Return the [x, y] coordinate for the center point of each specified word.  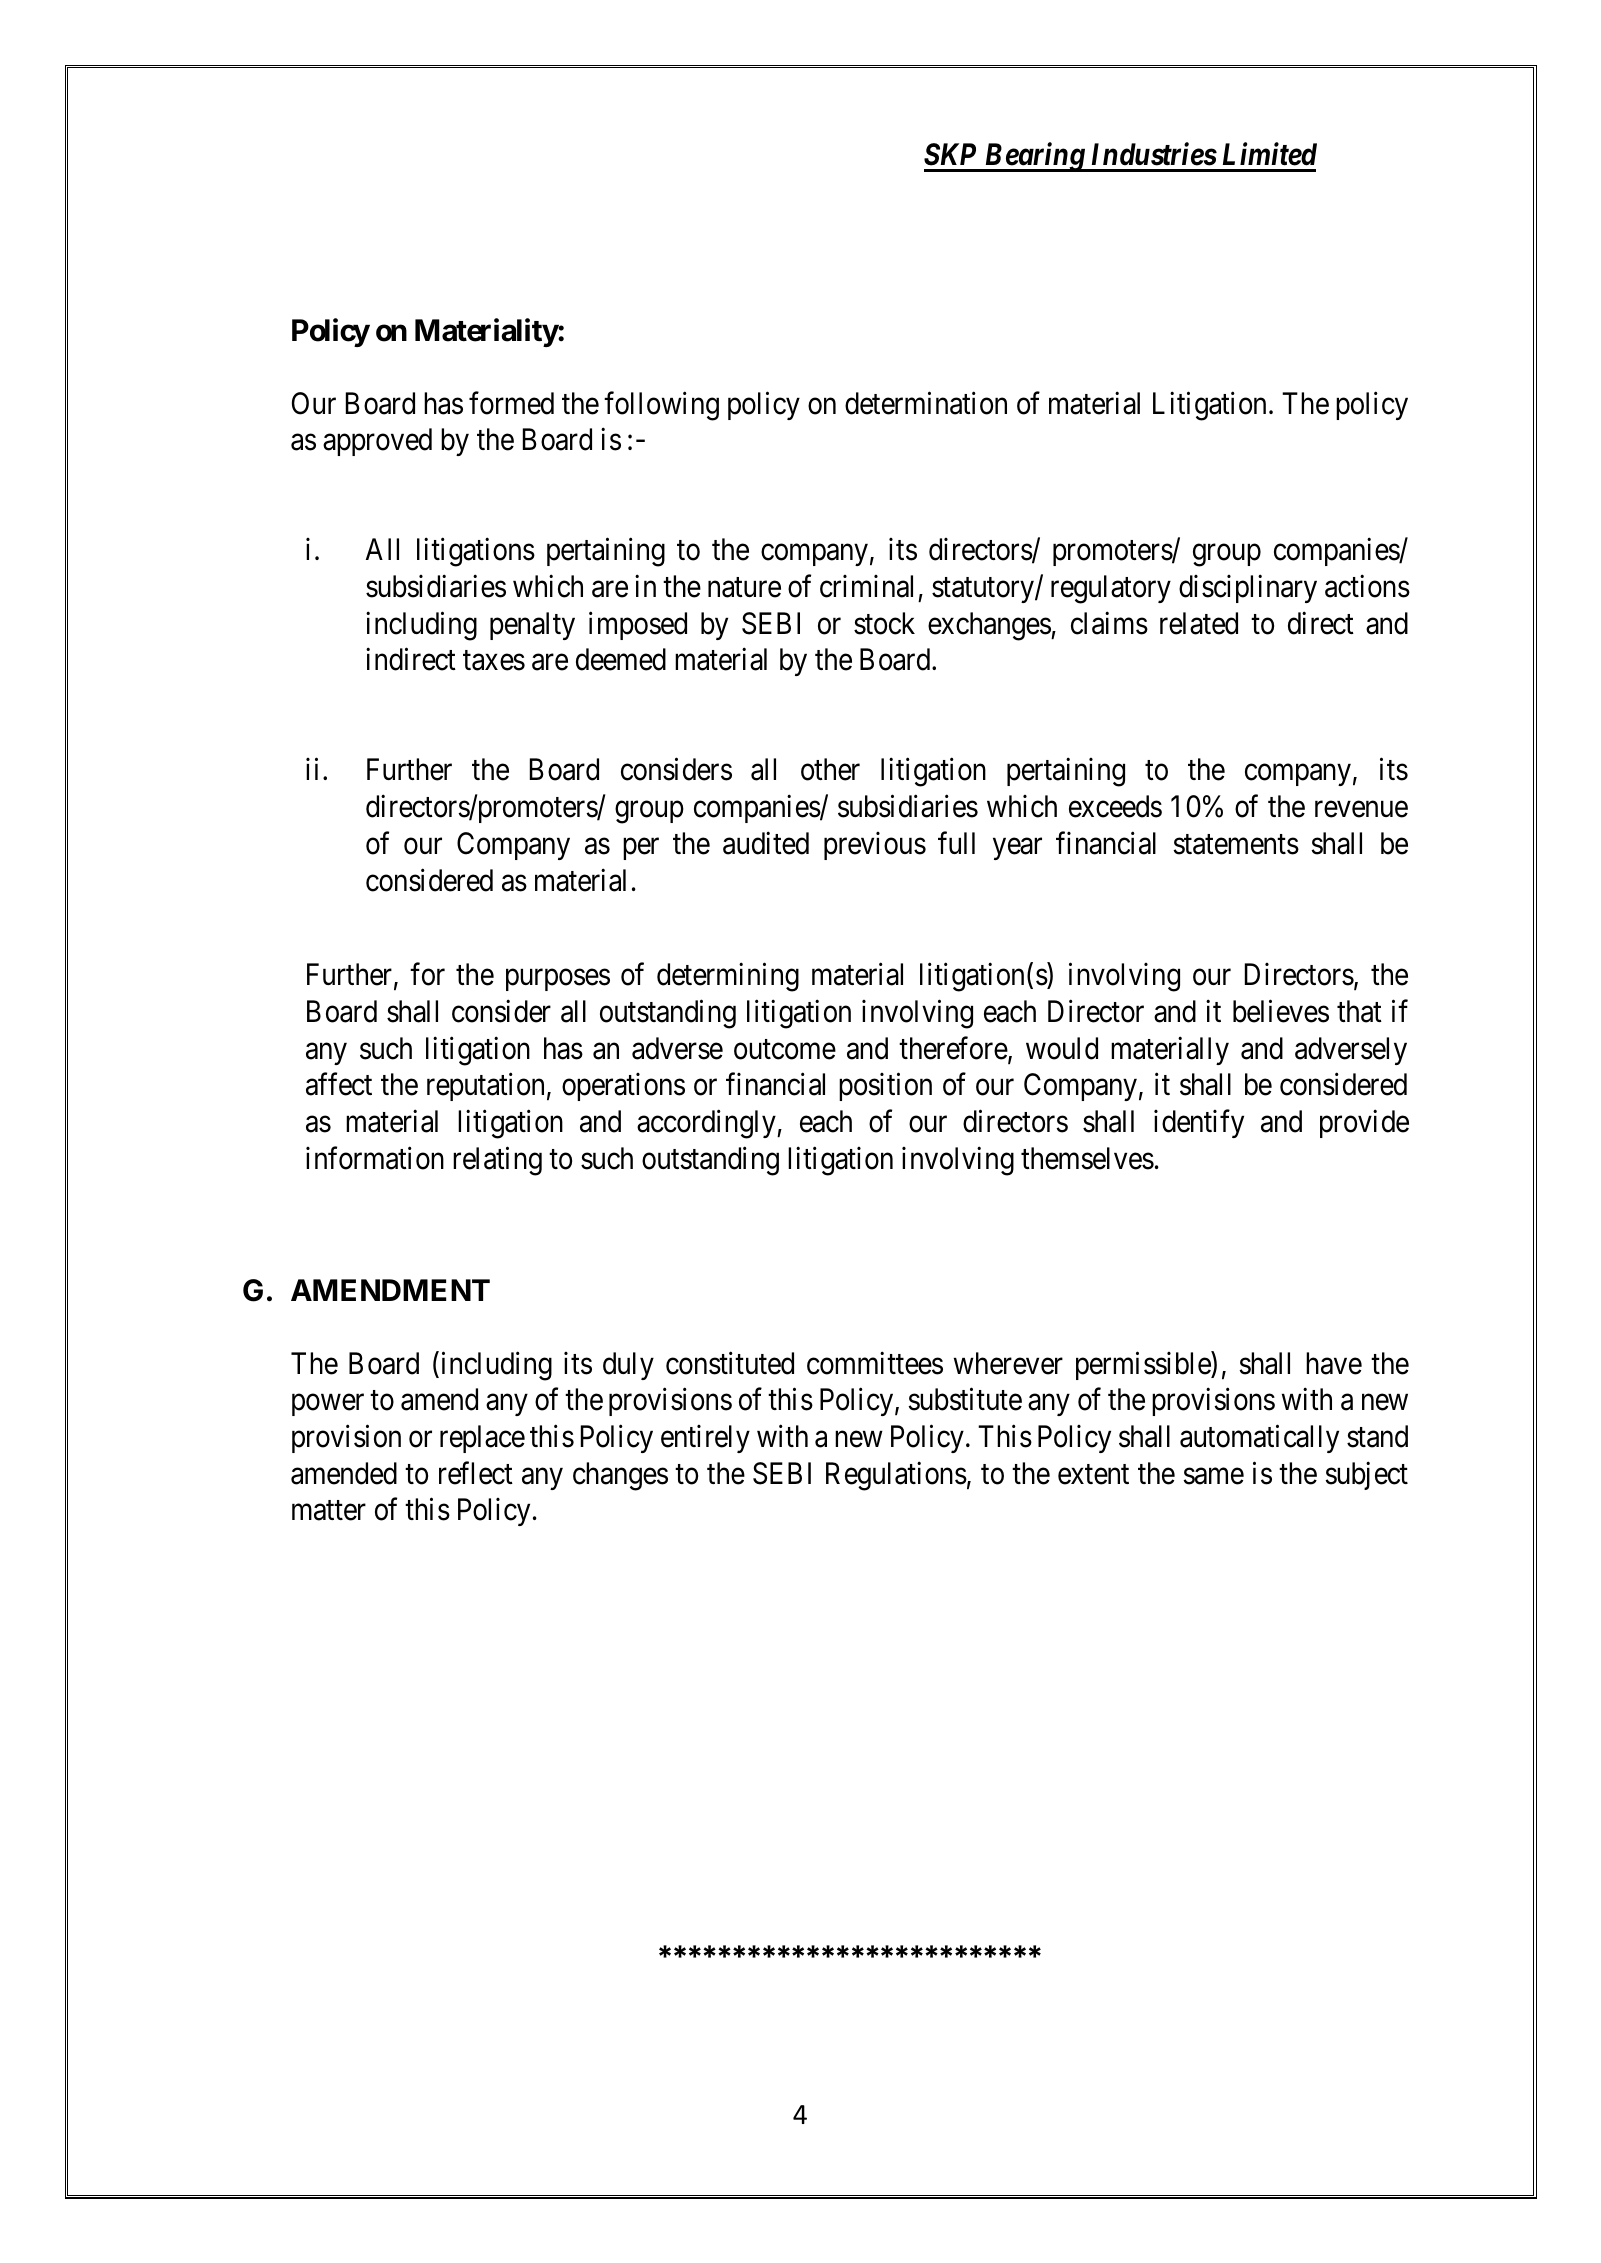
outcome [785, 1050]
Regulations [896, 1476]
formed [511, 403]
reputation [485, 1087]
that [1359, 1011]
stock [884, 623]
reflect [476, 1473]
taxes [494, 661]
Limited [1270, 154]
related [1199, 623]
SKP [950, 154]
